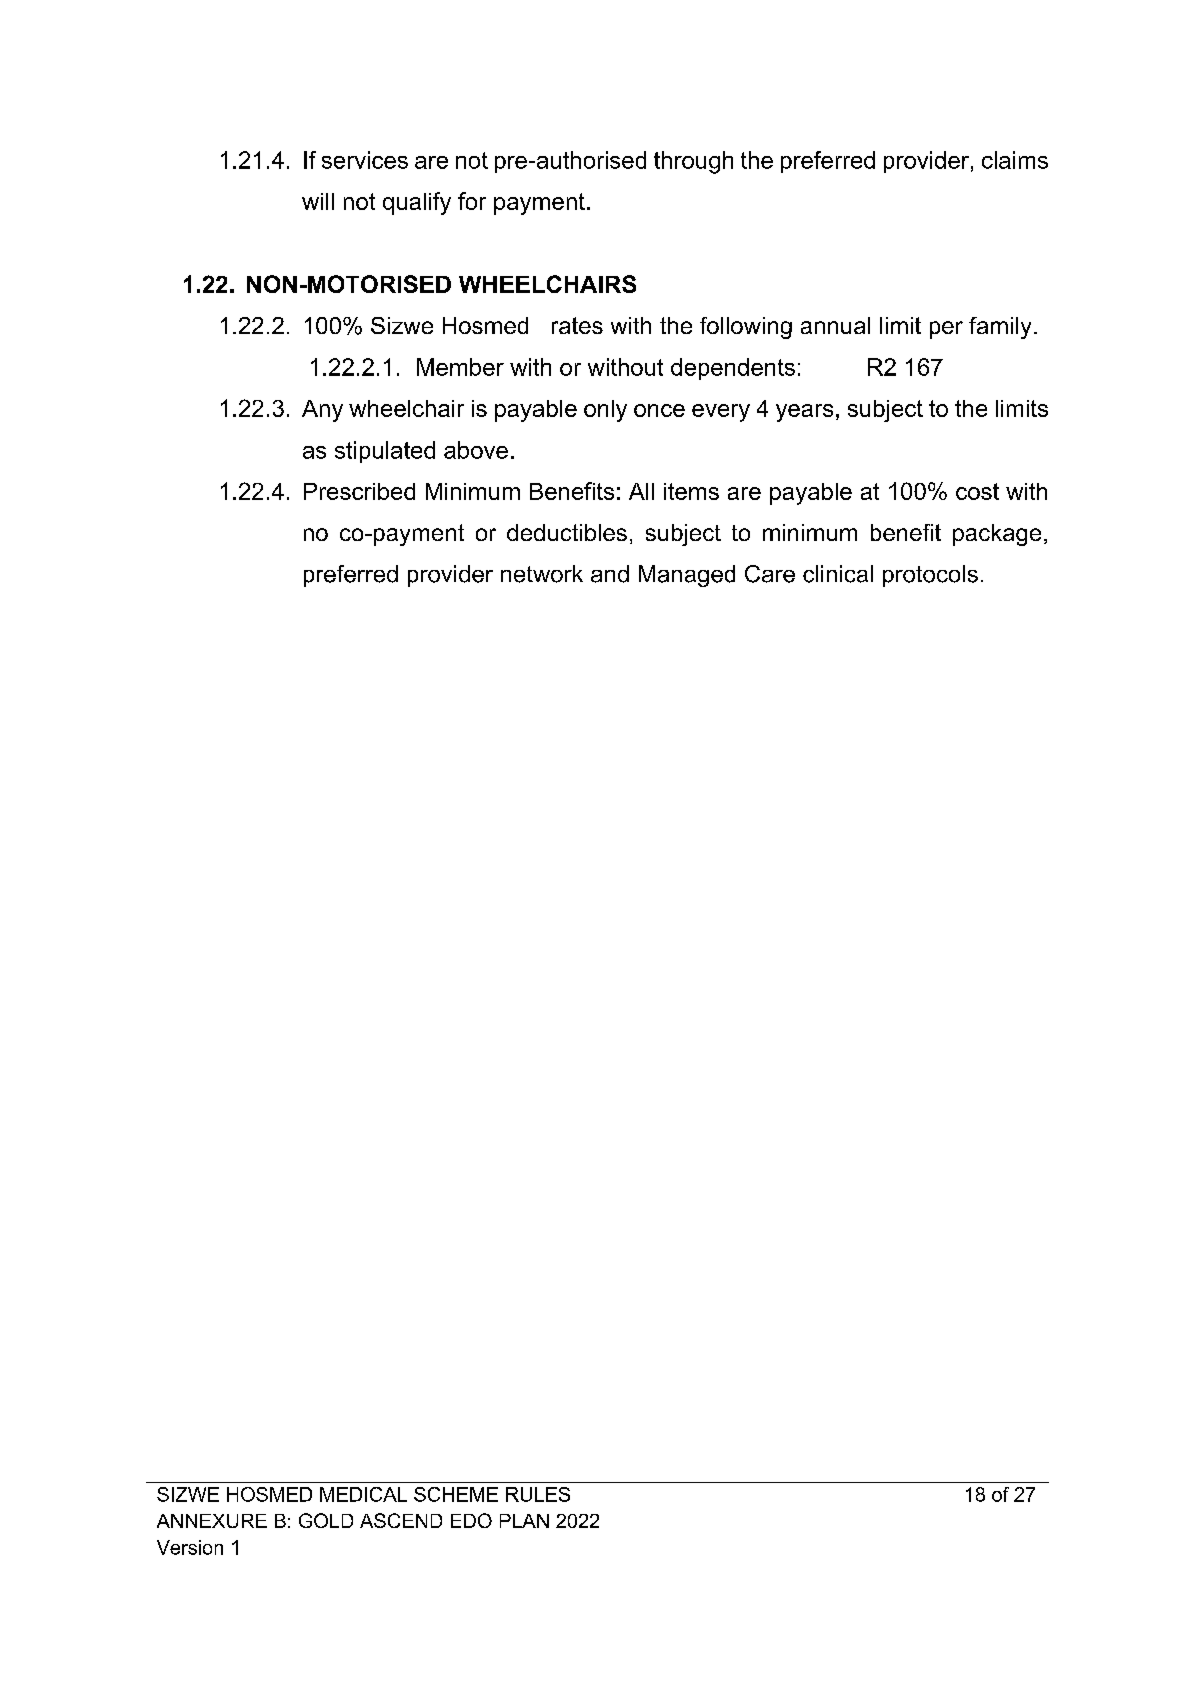 This screenshot has width=1191, height=1684. Describe the element at coordinates (359, 491) in the screenshot. I see `Prescribed` at that location.
